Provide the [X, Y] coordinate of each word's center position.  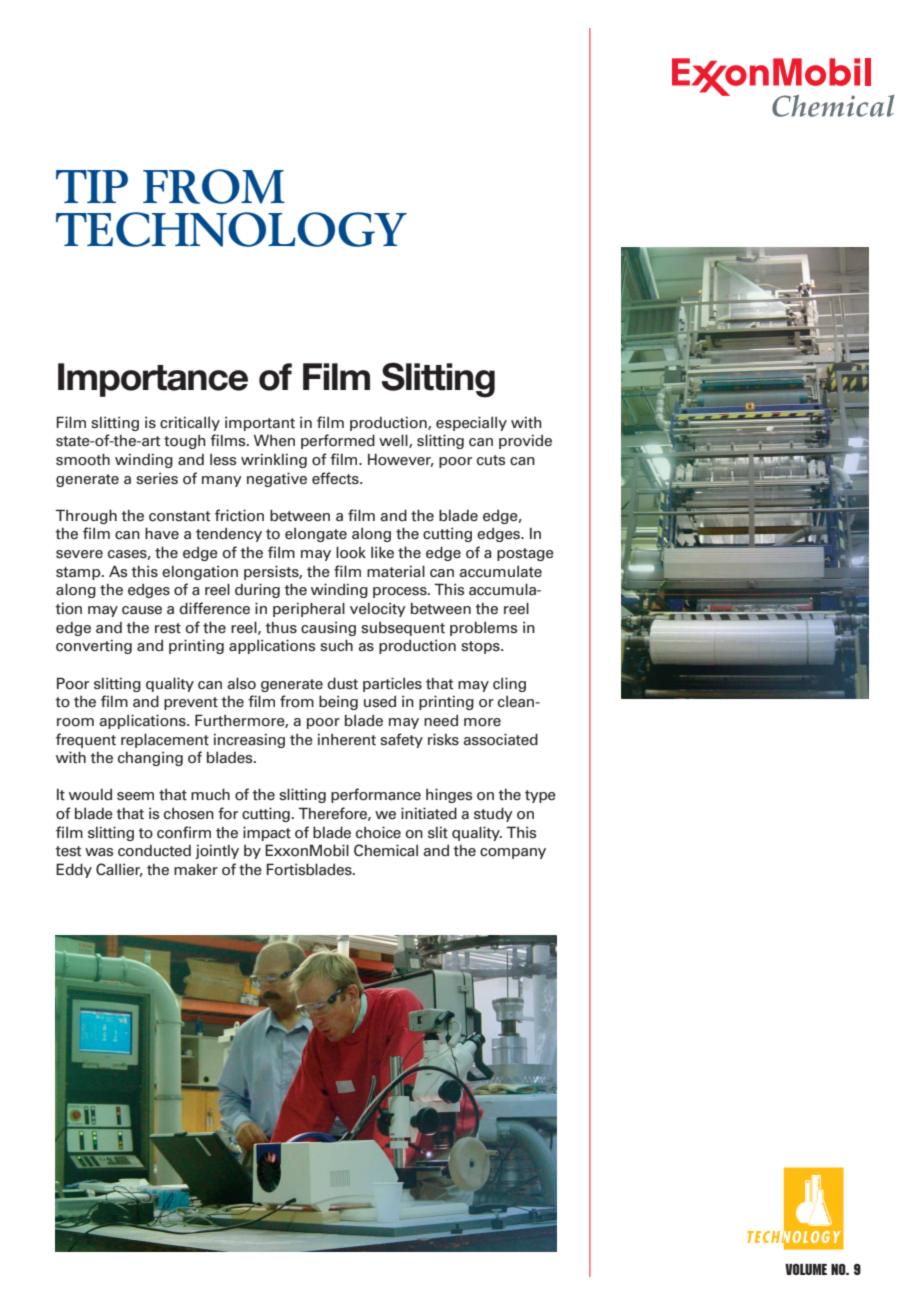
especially [471, 423]
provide [525, 441]
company [513, 853]
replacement [165, 740]
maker [196, 870]
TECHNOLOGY [231, 229]
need [441, 721]
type [540, 796]
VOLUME [806, 1269]
